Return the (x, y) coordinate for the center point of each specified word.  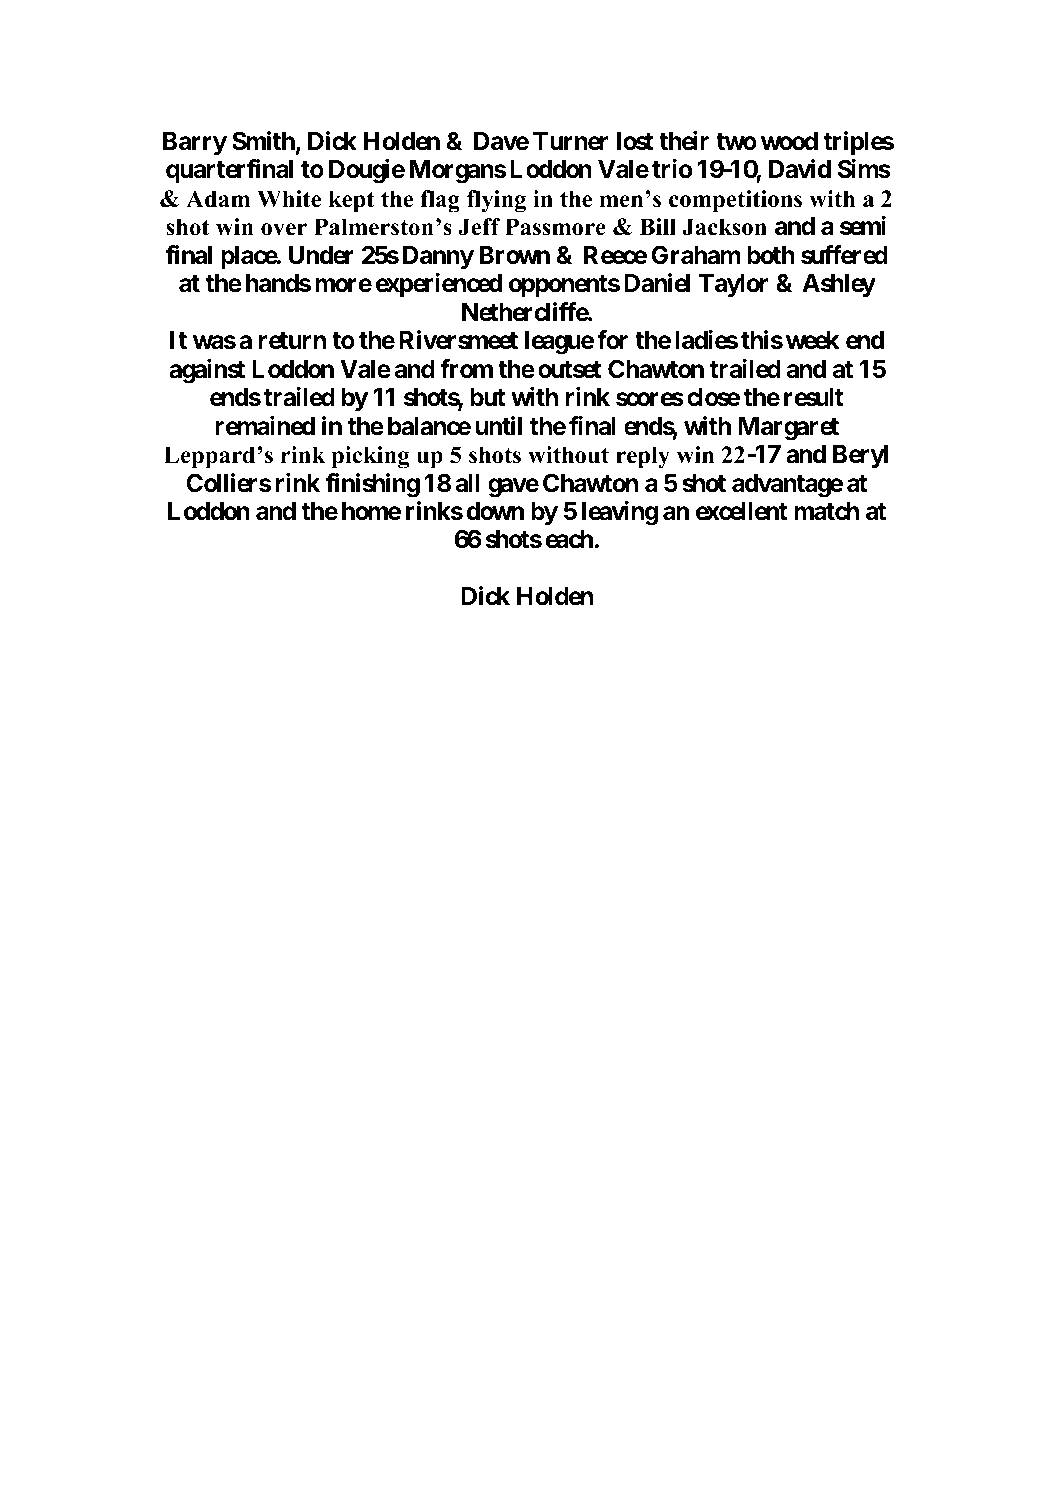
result (814, 397)
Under (321, 255)
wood (789, 141)
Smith (263, 141)
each (569, 539)
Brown (515, 255)
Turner (570, 141)
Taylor (733, 285)
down (495, 511)
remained (265, 426)
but (488, 397)
